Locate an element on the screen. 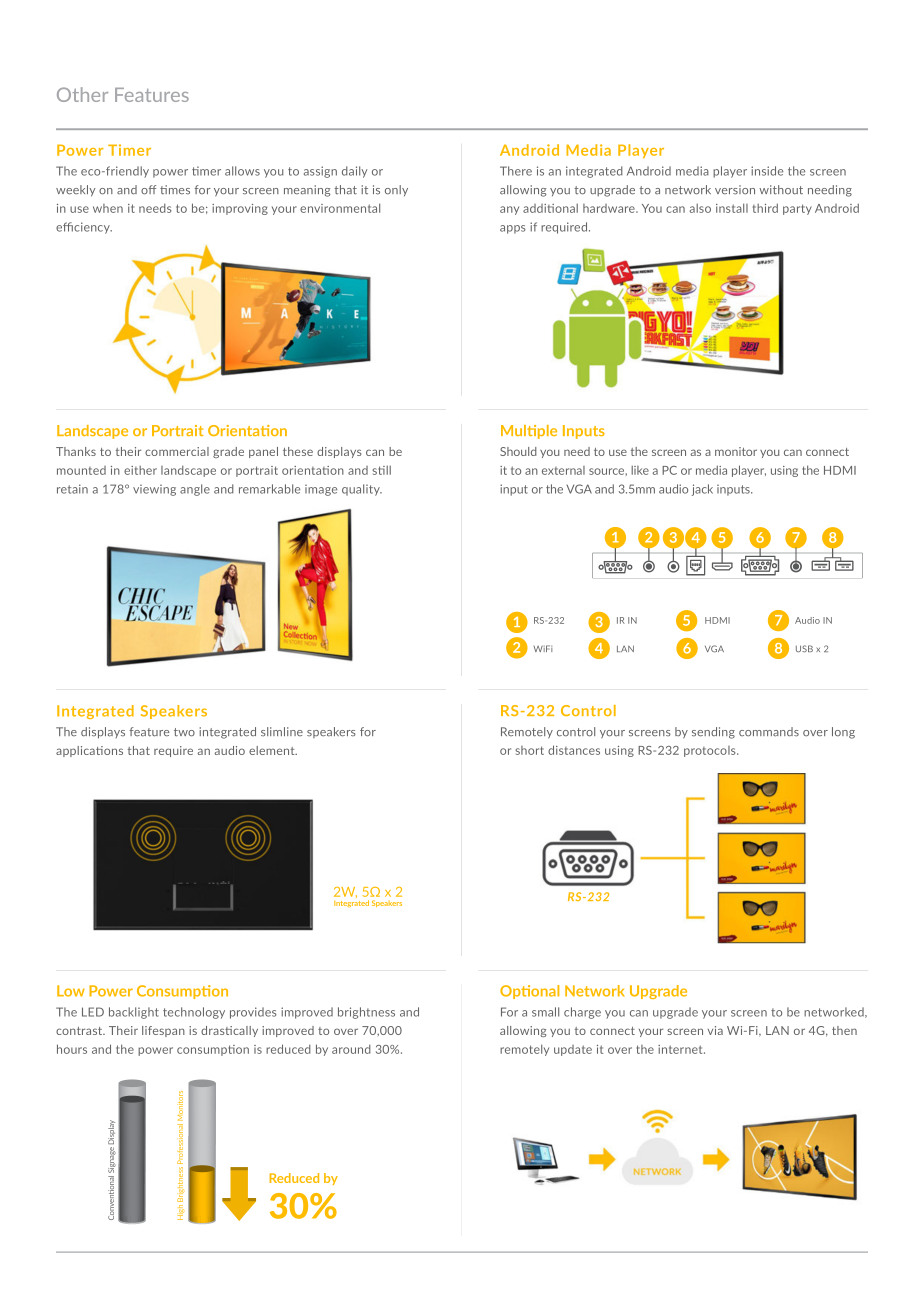 The height and width of the screenshot is (1308, 924). via is located at coordinates (715, 1030).
